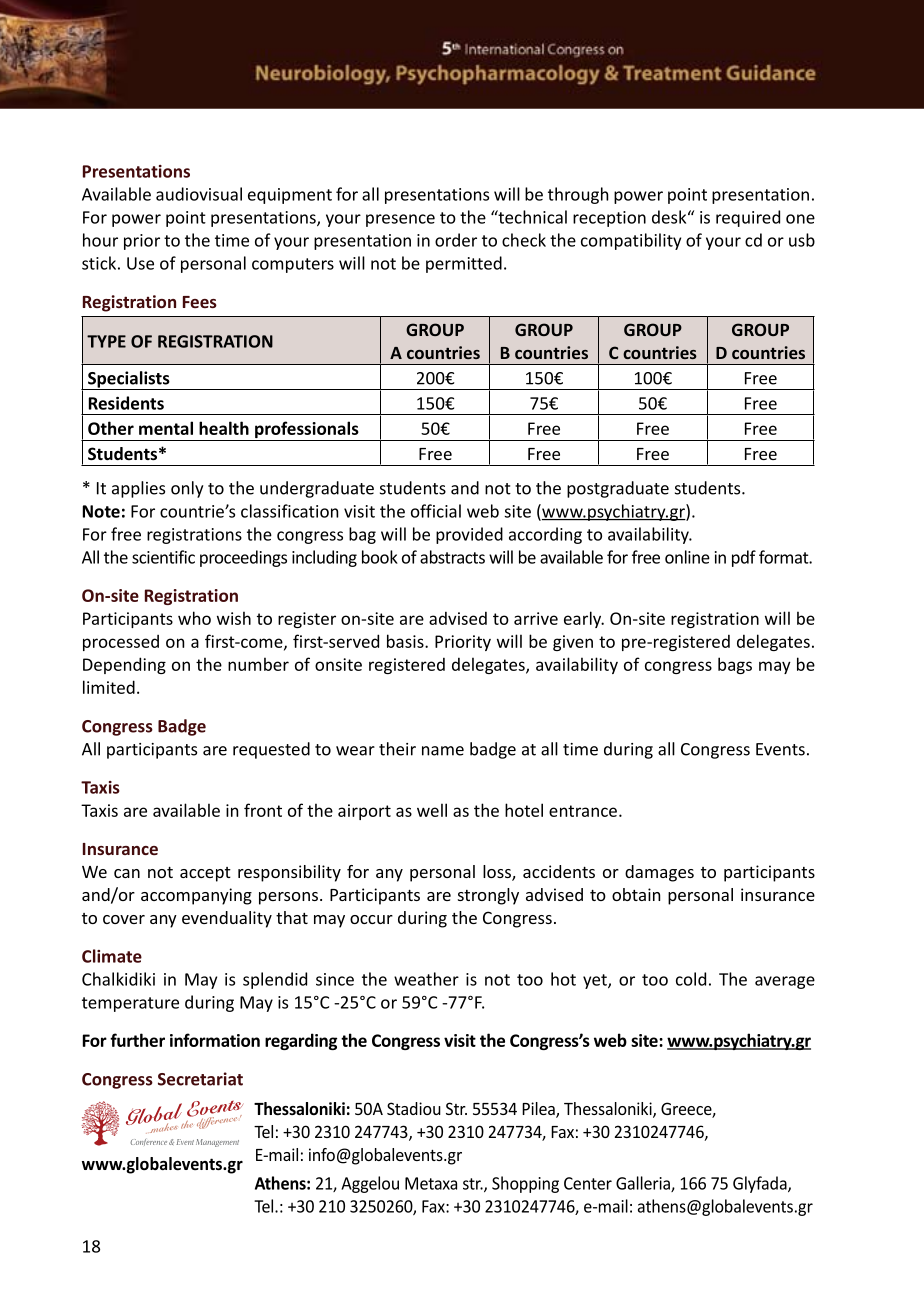  What do you see at coordinates (525, 1184) in the page?
I see `Shopping` at bounding box center [525, 1184].
